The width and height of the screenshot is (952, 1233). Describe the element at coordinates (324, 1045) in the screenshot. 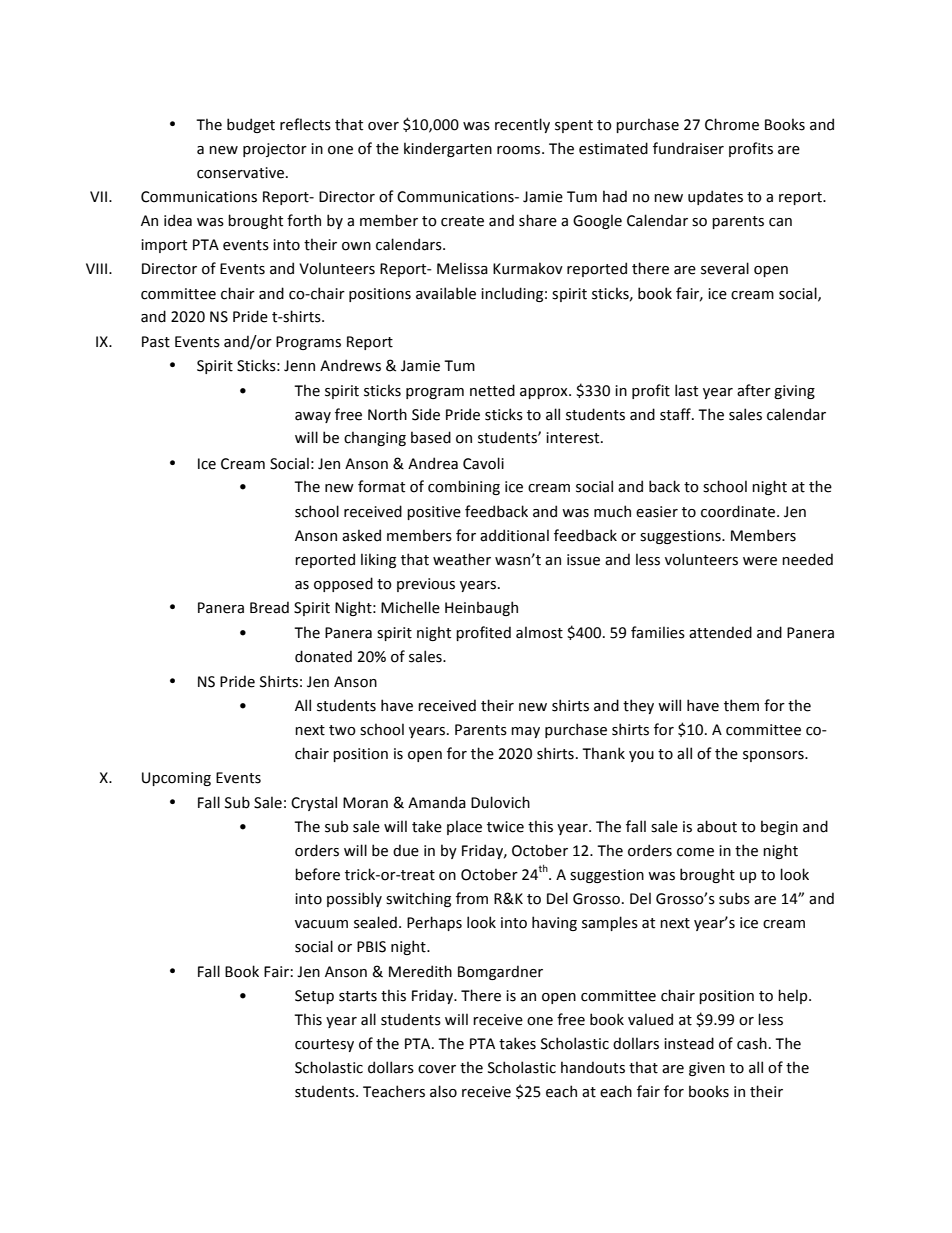

I see `courtesy` at that location.
